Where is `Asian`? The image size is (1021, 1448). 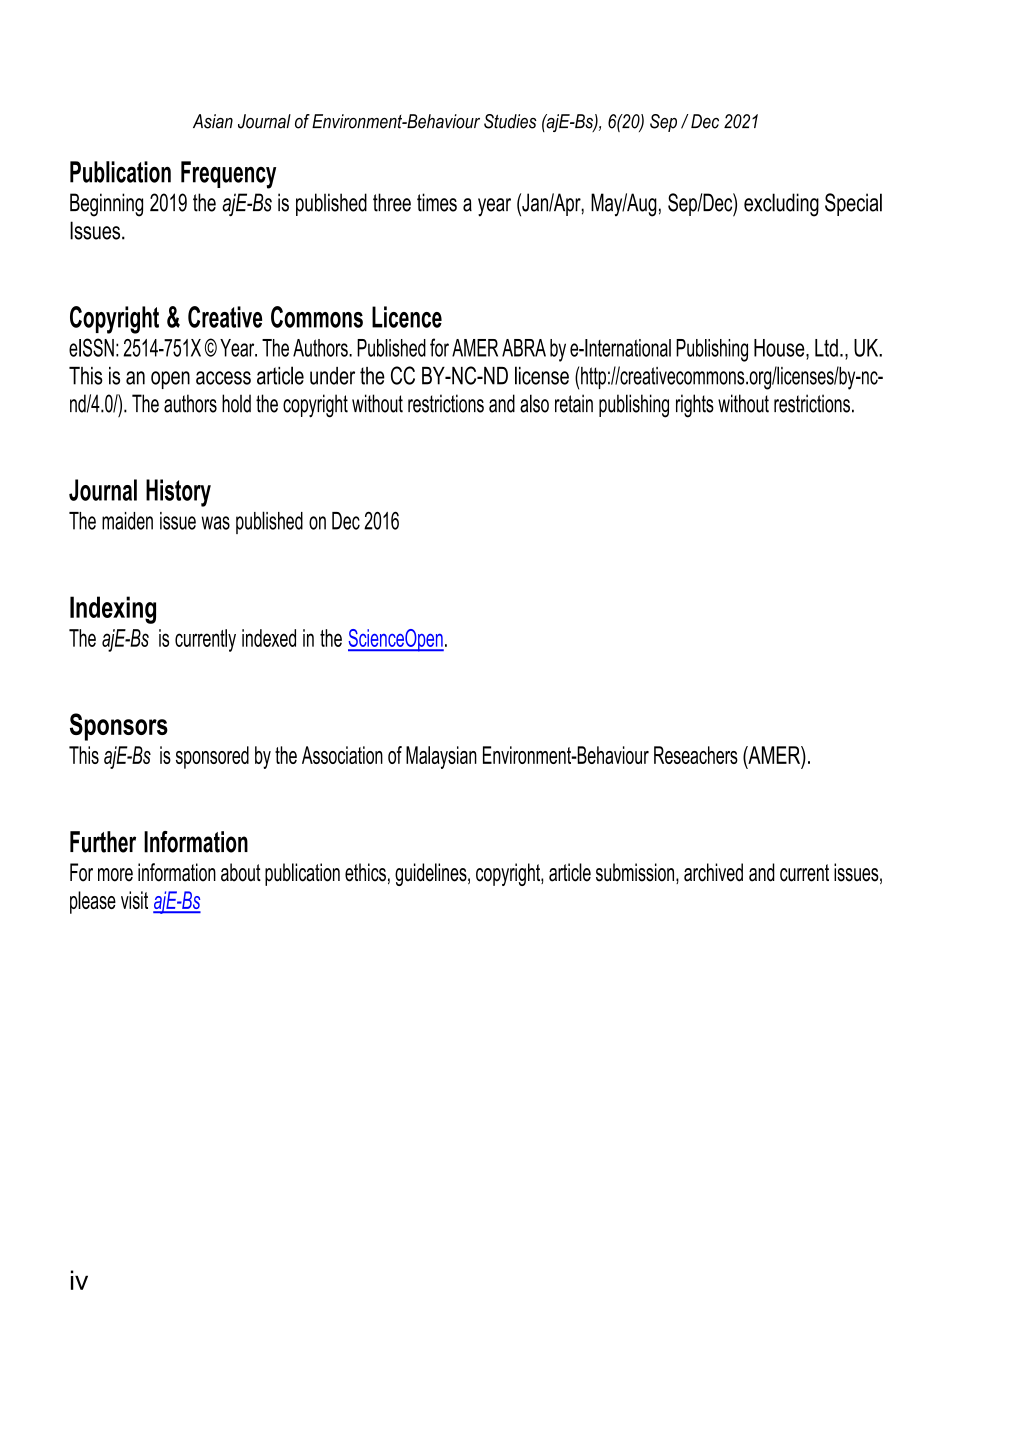
Asian is located at coordinates (213, 121).
